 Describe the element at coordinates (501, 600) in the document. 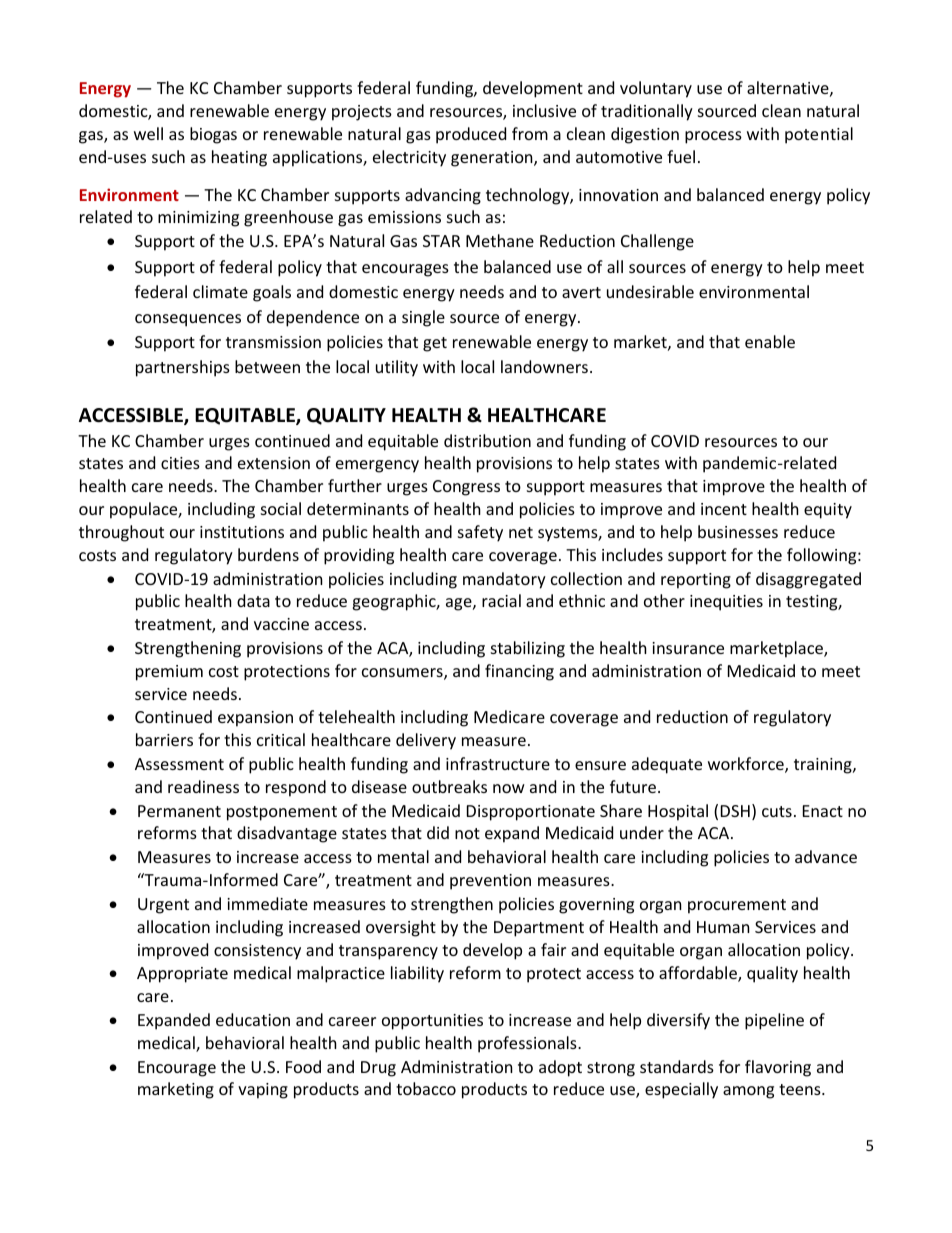

I see `racial` at that location.
